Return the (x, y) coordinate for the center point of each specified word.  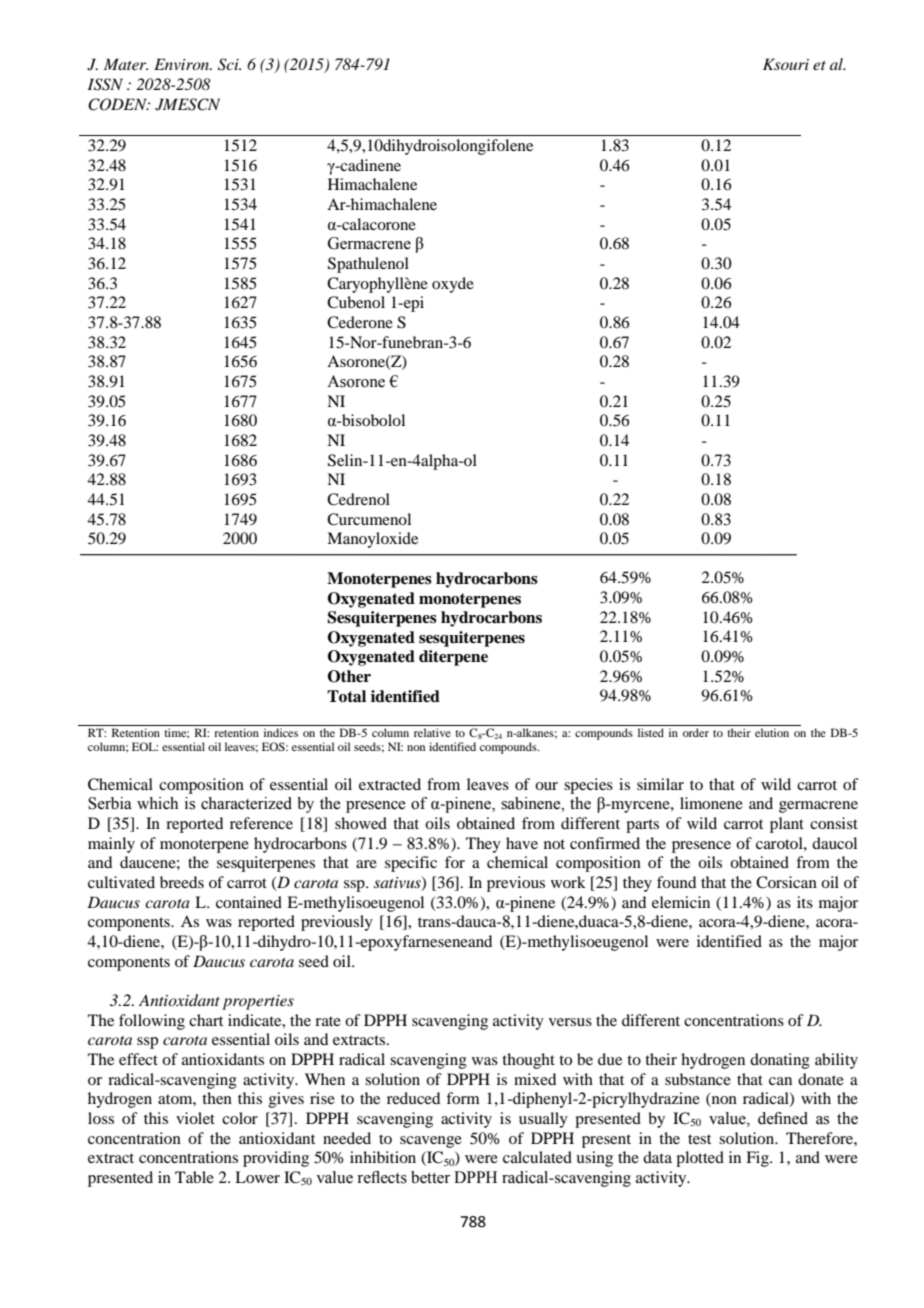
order (696, 732)
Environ (183, 64)
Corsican (786, 882)
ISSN (105, 84)
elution (772, 732)
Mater (126, 64)
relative (432, 732)
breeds (182, 882)
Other (349, 676)
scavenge (431, 1142)
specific (411, 864)
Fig (758, 1159)
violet (195, 1118)
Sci (229, 64)
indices (281, 732)
